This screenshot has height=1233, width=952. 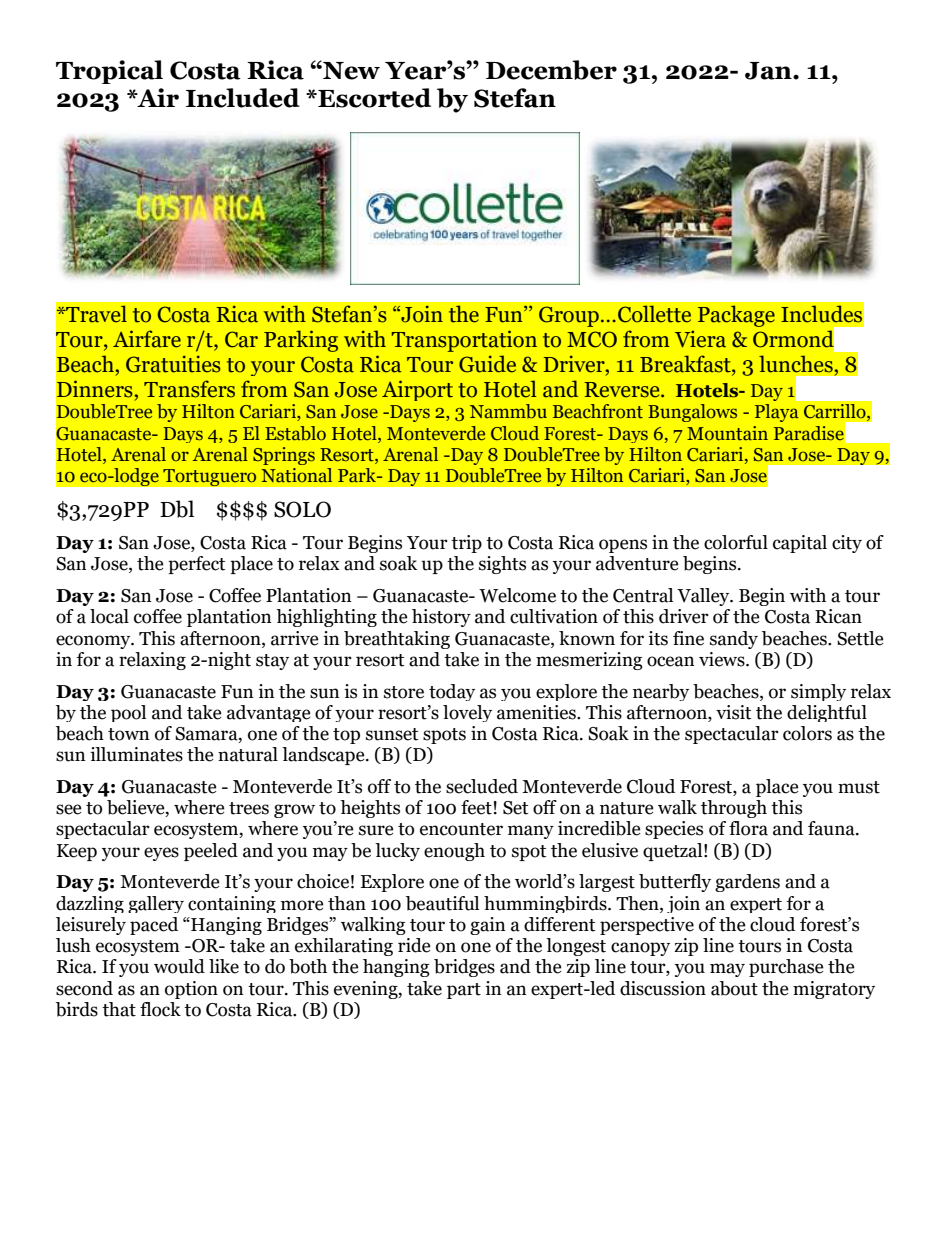 What do you see at coordinates (733, 712) in the screenshot?
I see `visit` at bounding box center [733, 712].
